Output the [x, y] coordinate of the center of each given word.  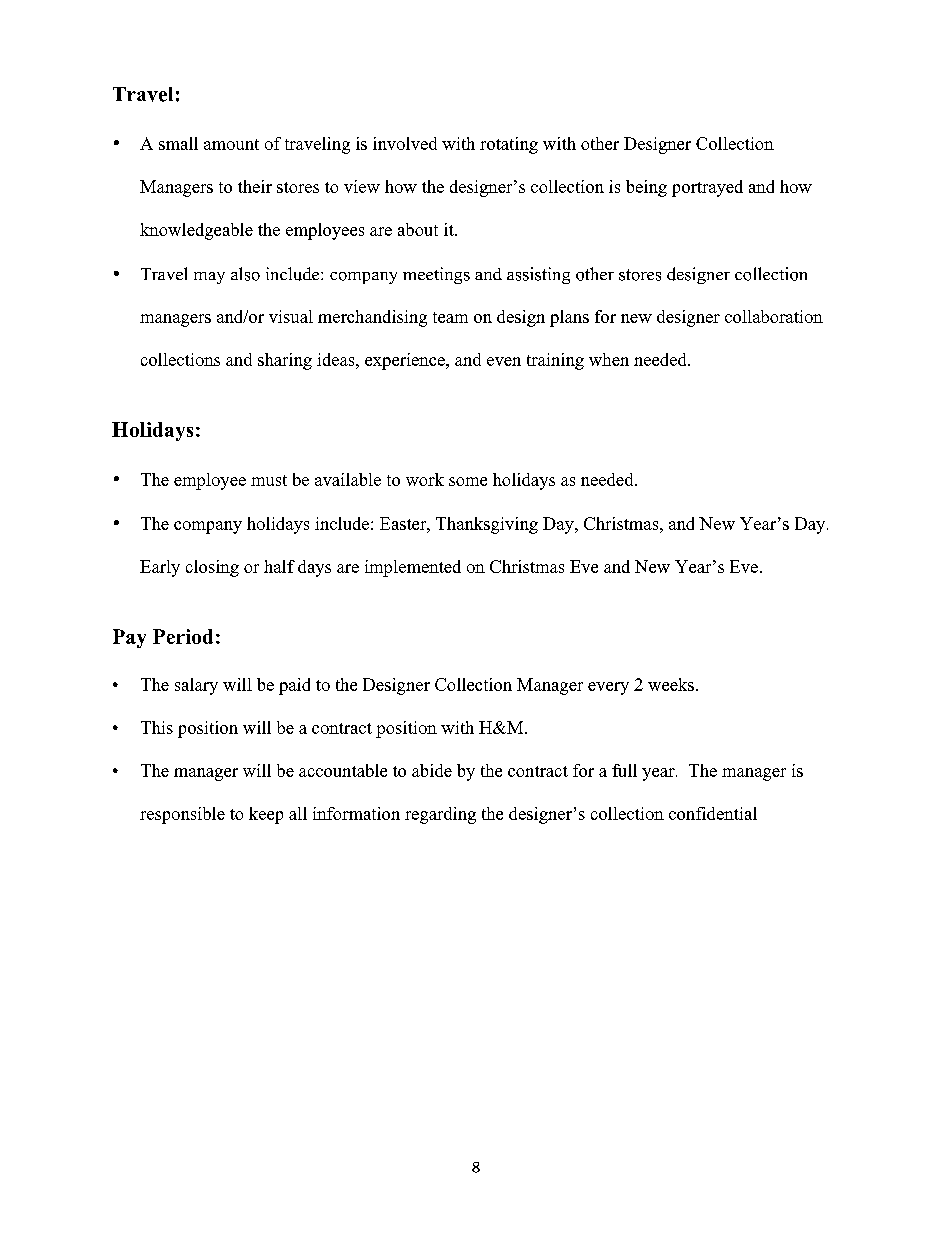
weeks [671, 684]
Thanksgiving [487, 525]
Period [183, 636]
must [269, 480]
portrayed [707, 188]
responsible [182, 815]
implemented [413, 568]
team [450, 317]
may [209, 278]
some [468, 481]
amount [231, 144]
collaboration [774, 316]
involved [405, 143]
